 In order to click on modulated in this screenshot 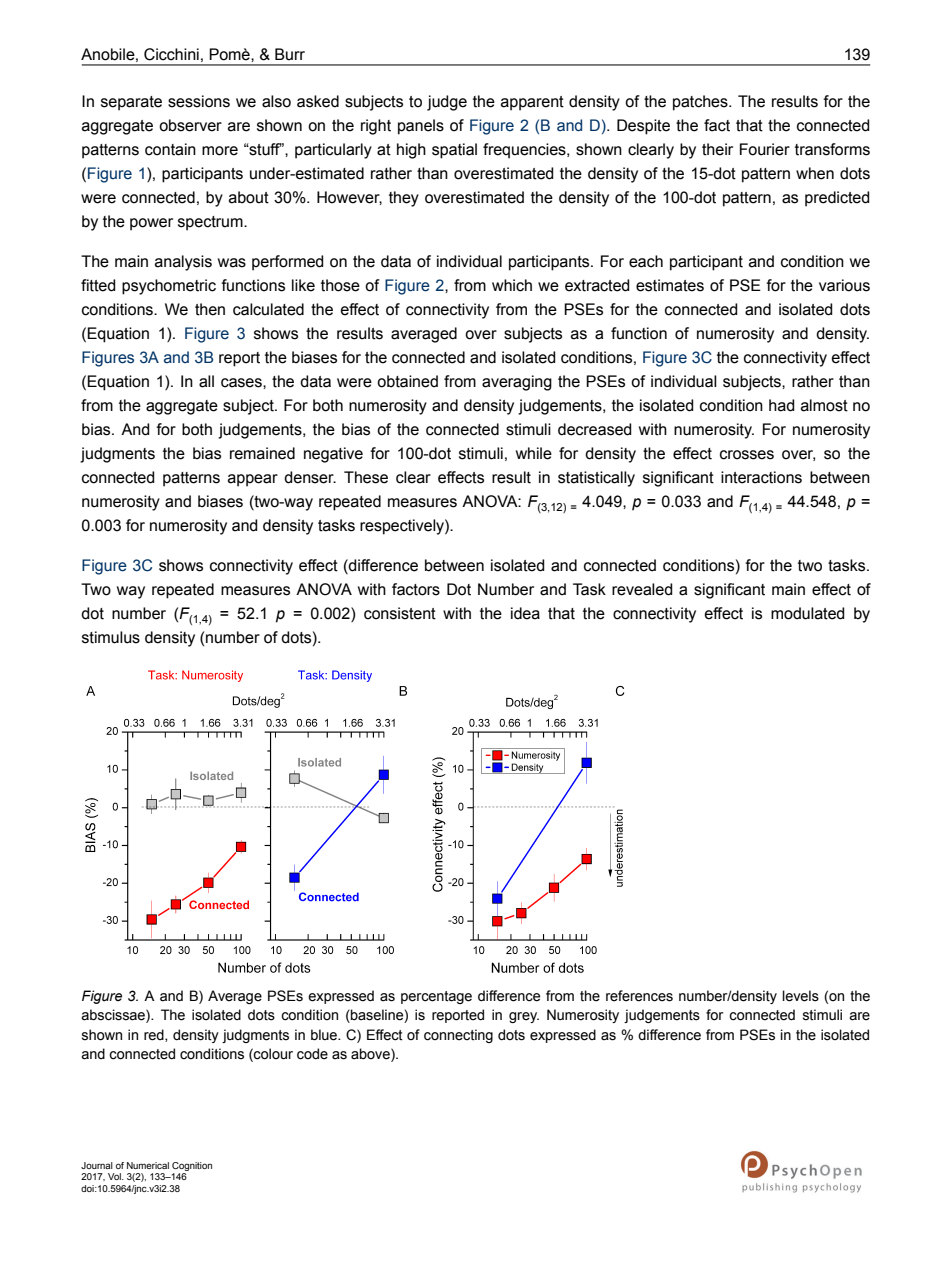, I will do `click(808, 613)`.
